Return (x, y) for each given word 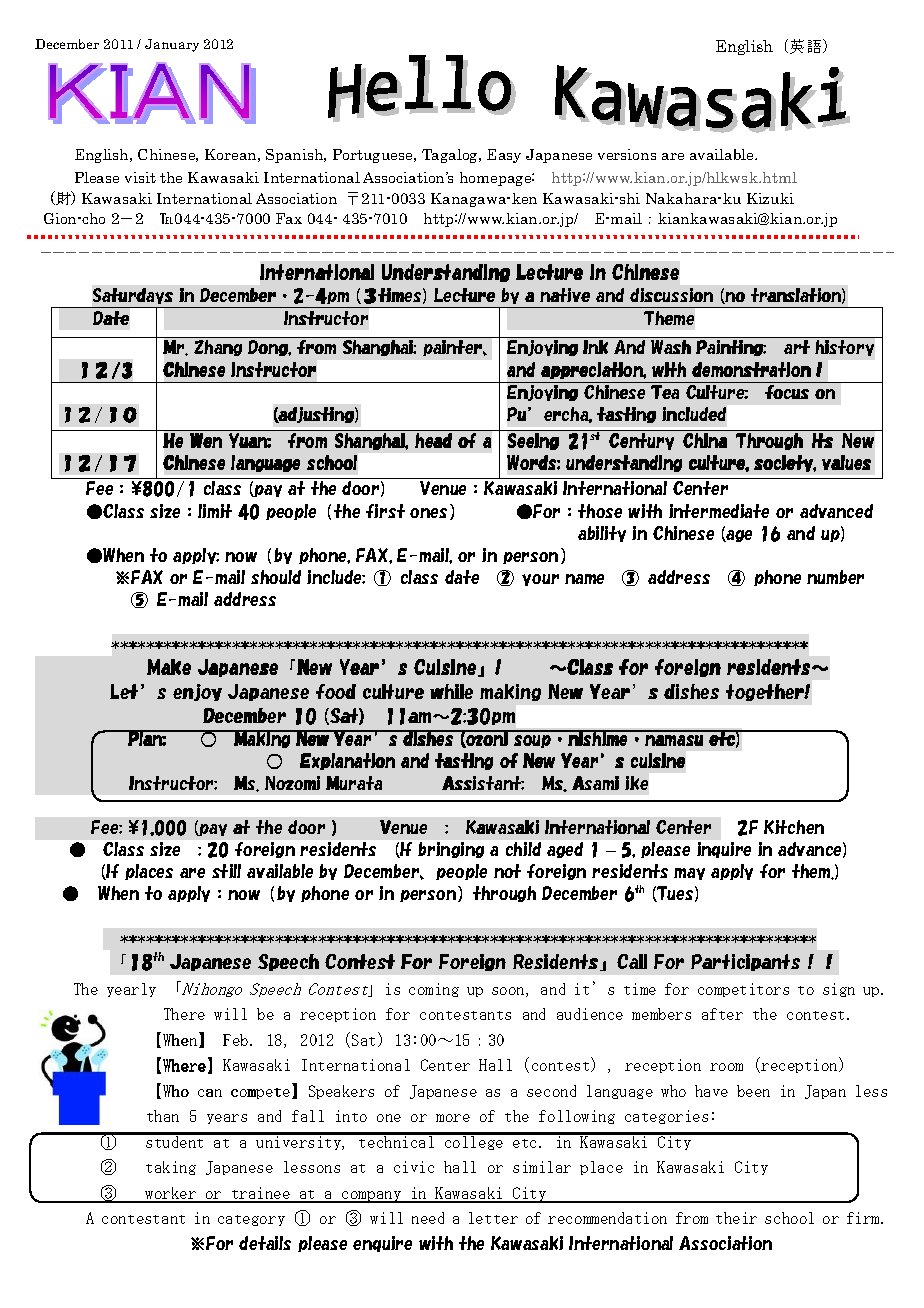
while (451, 691)
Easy (504, 156)
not (507, 871)
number (835, 577)
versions (627, 154)
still (226, 871)
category (251, 1220)
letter (493, 1218)
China (705, 440)
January (172, 45)
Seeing (533, 441)
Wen (206, 440)
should (276, 577)
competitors (743, 990)
